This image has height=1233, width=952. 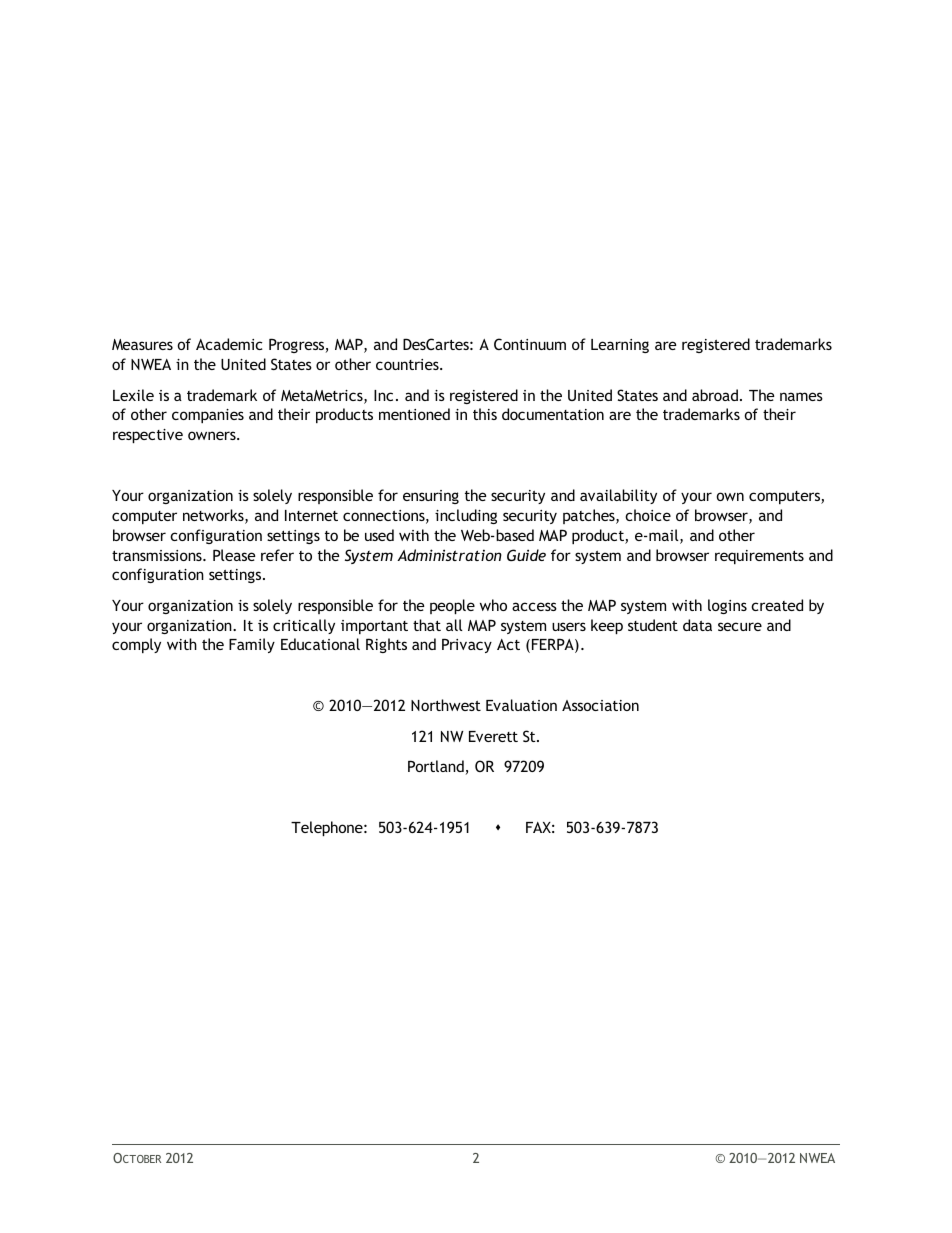 I want to click on Everett, so click(x=493, y=736).
